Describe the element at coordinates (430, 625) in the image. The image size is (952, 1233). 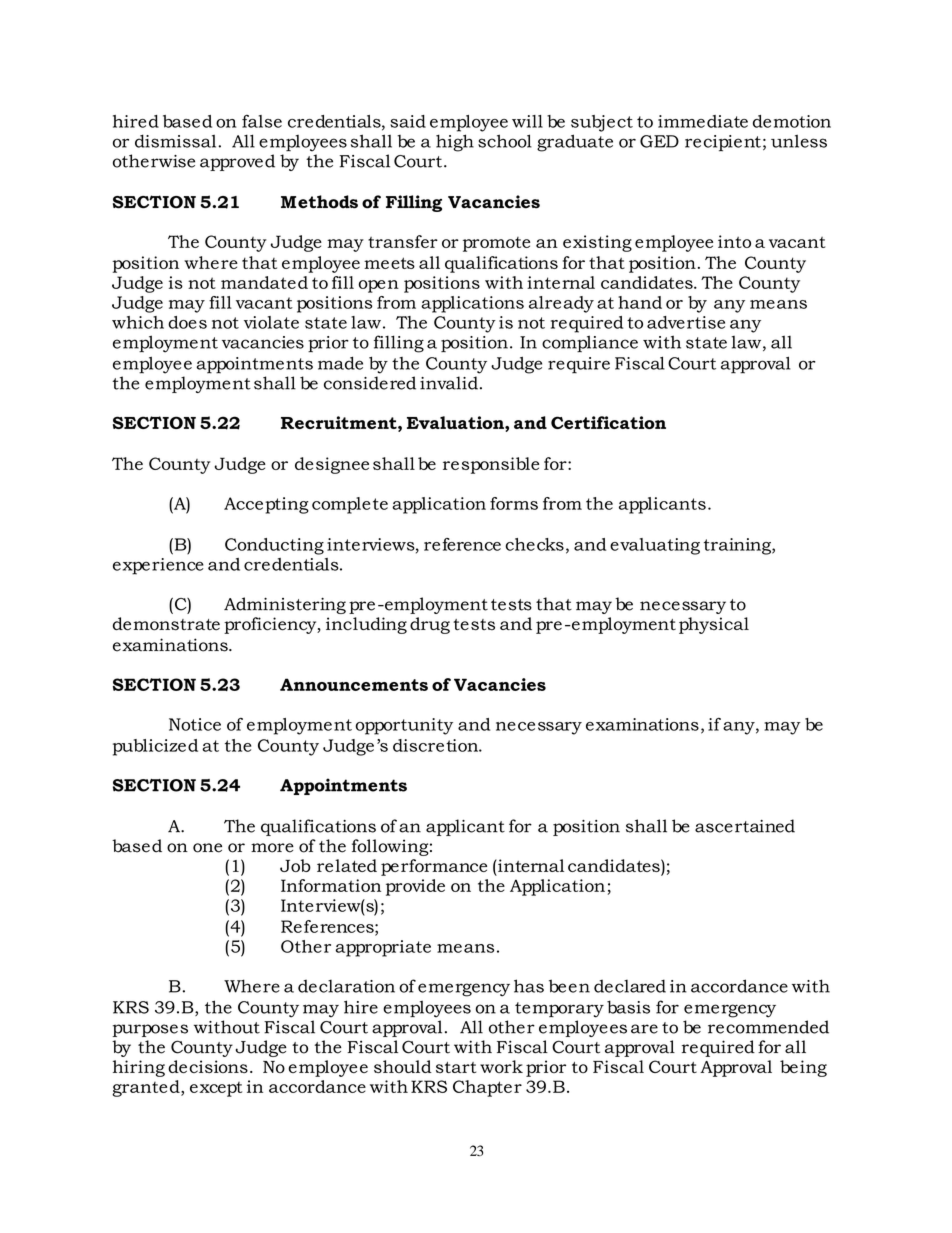
I see `drug` at that location.
